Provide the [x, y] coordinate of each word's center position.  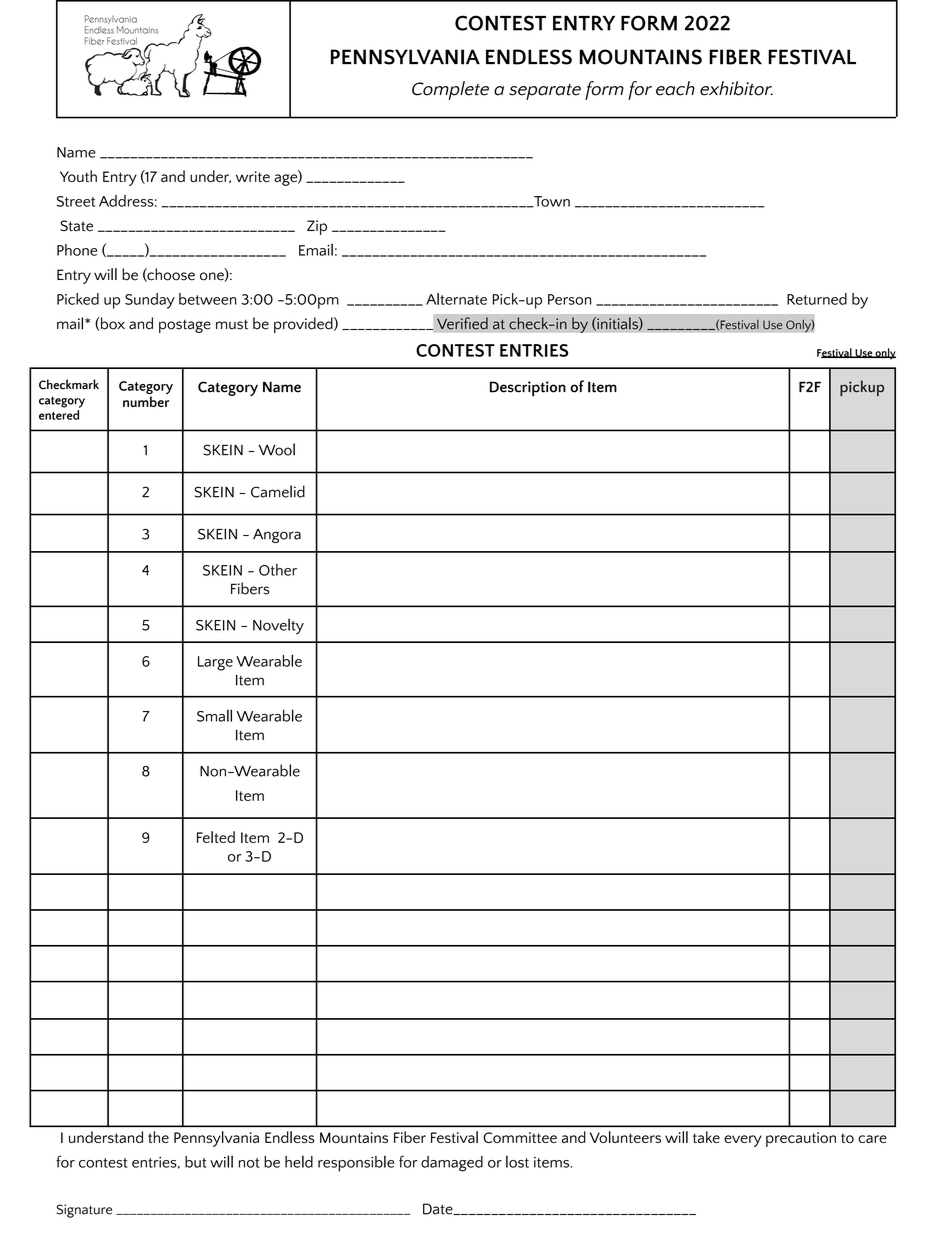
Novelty [278, 626]
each [675, 88]
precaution [801, 1139]
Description [528, 388]
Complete [450, 90]
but [196, 1162]
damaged [452, 1164]
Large [215, 663]
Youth [78, 176]
